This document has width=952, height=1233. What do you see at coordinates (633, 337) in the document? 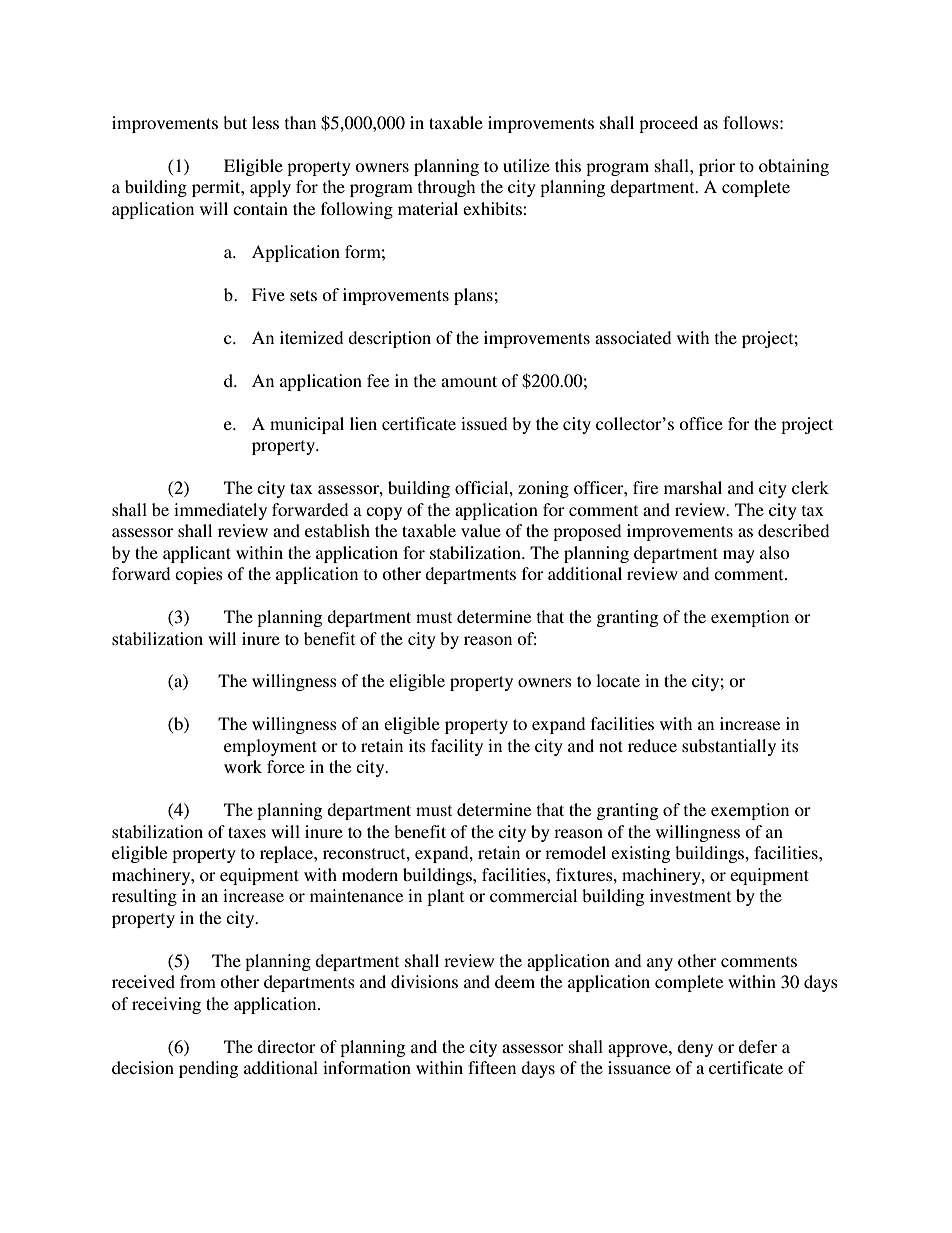
I see `associated` at bounding box center [633, 337].
